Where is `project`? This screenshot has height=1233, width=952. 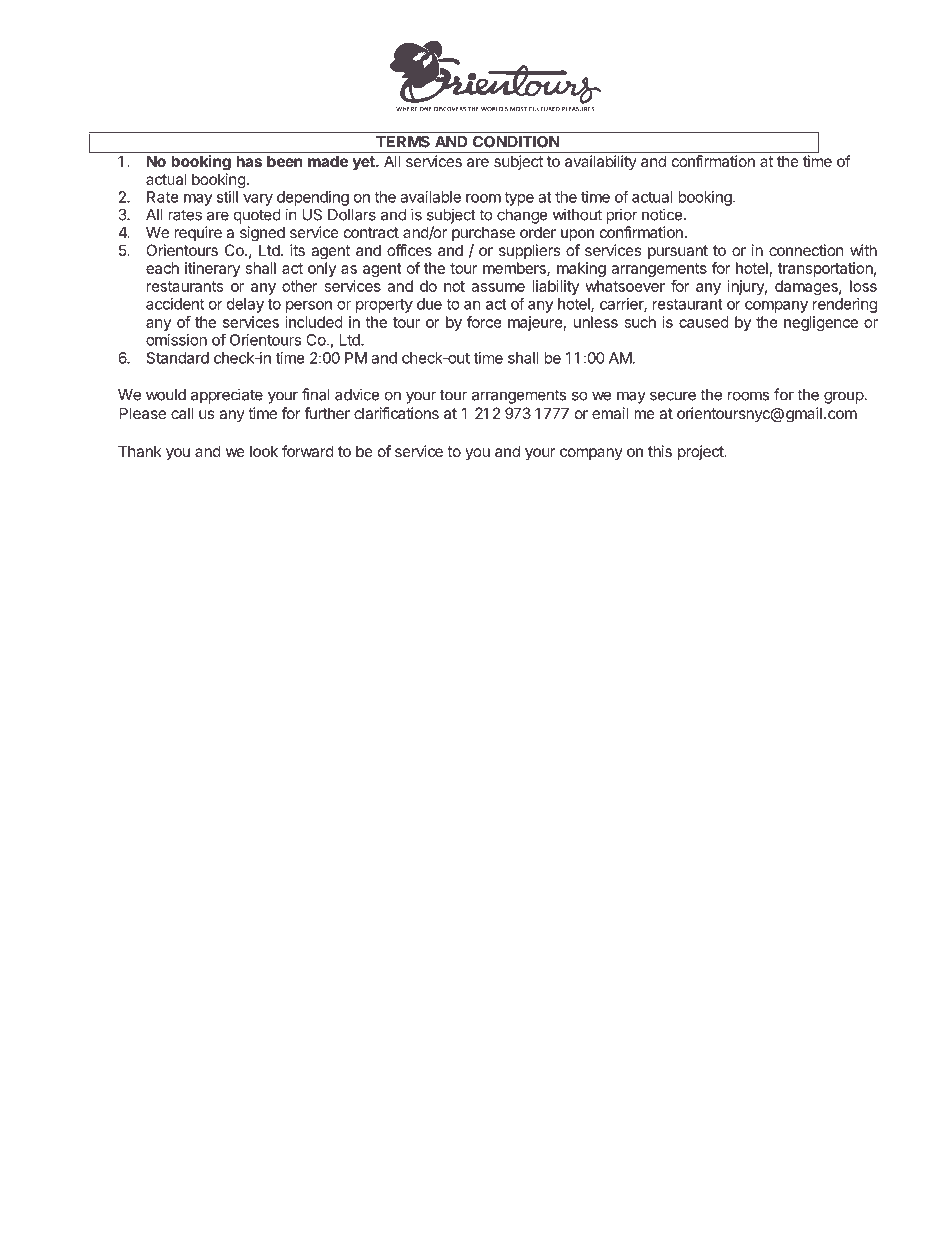 project is located at coordinates (701, 452).
